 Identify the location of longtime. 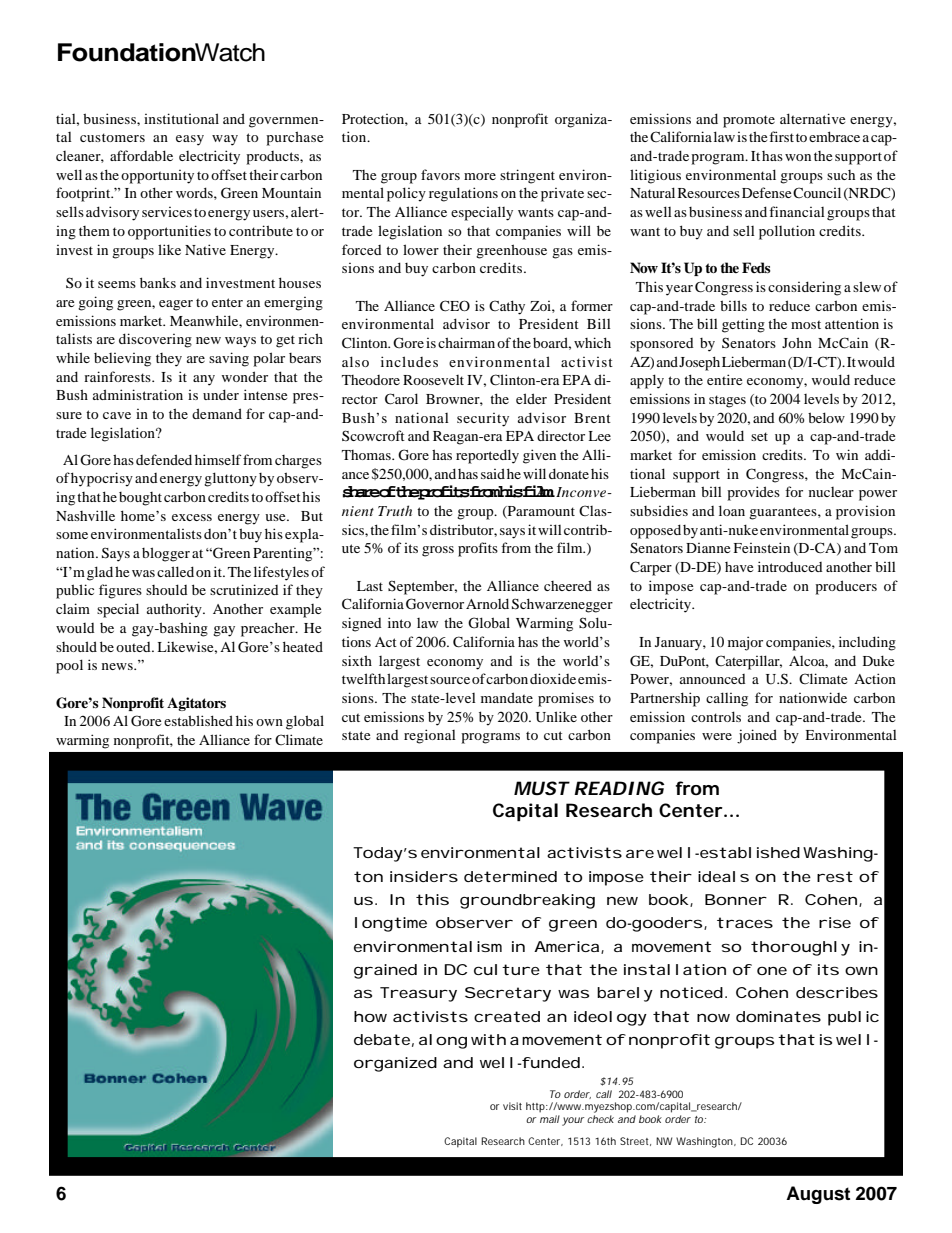
(391, 924).
